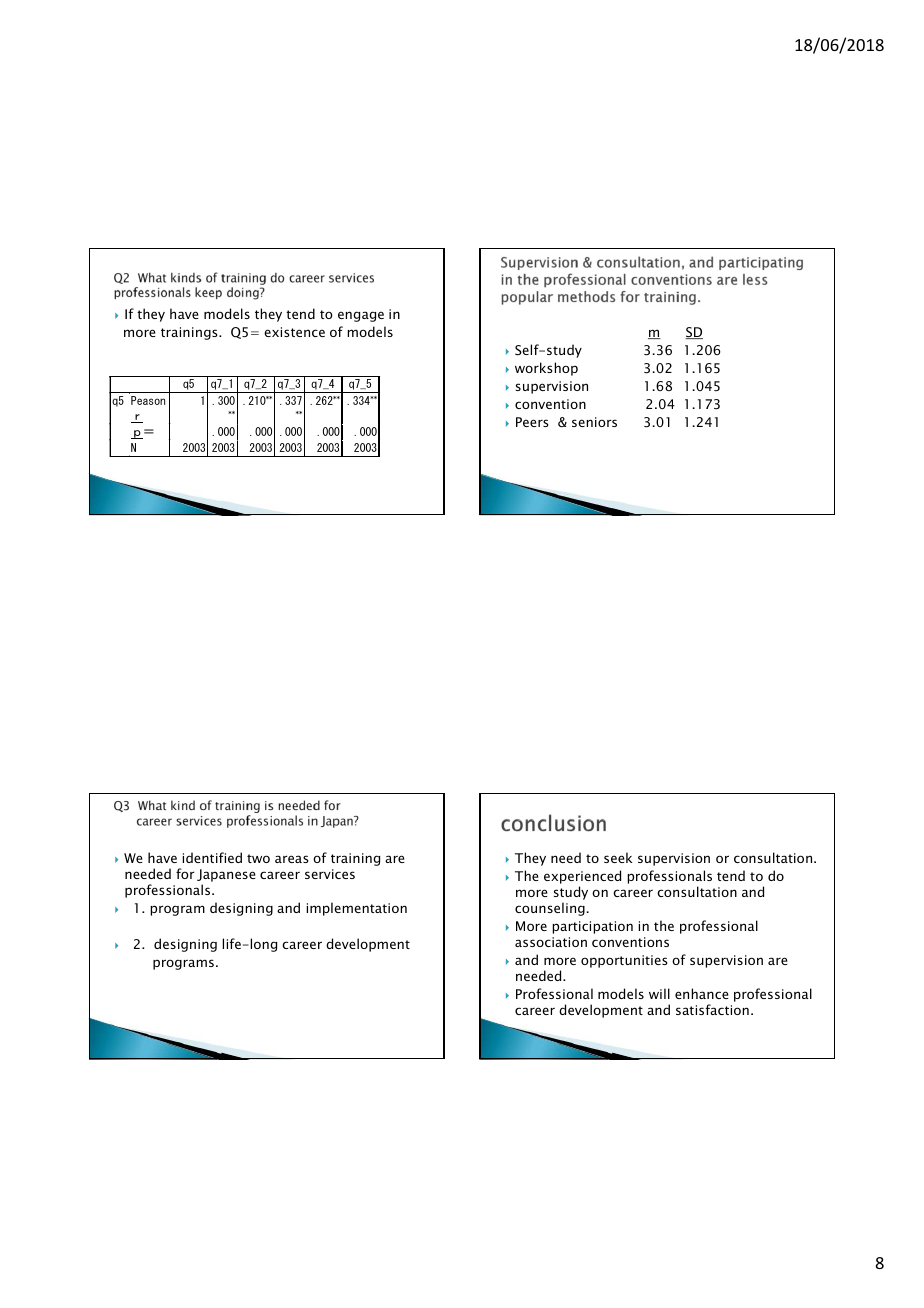  What do you see at coordinates (532, 422) in the screenshot?
I see `Peers` at bounding box center [532, 422].
